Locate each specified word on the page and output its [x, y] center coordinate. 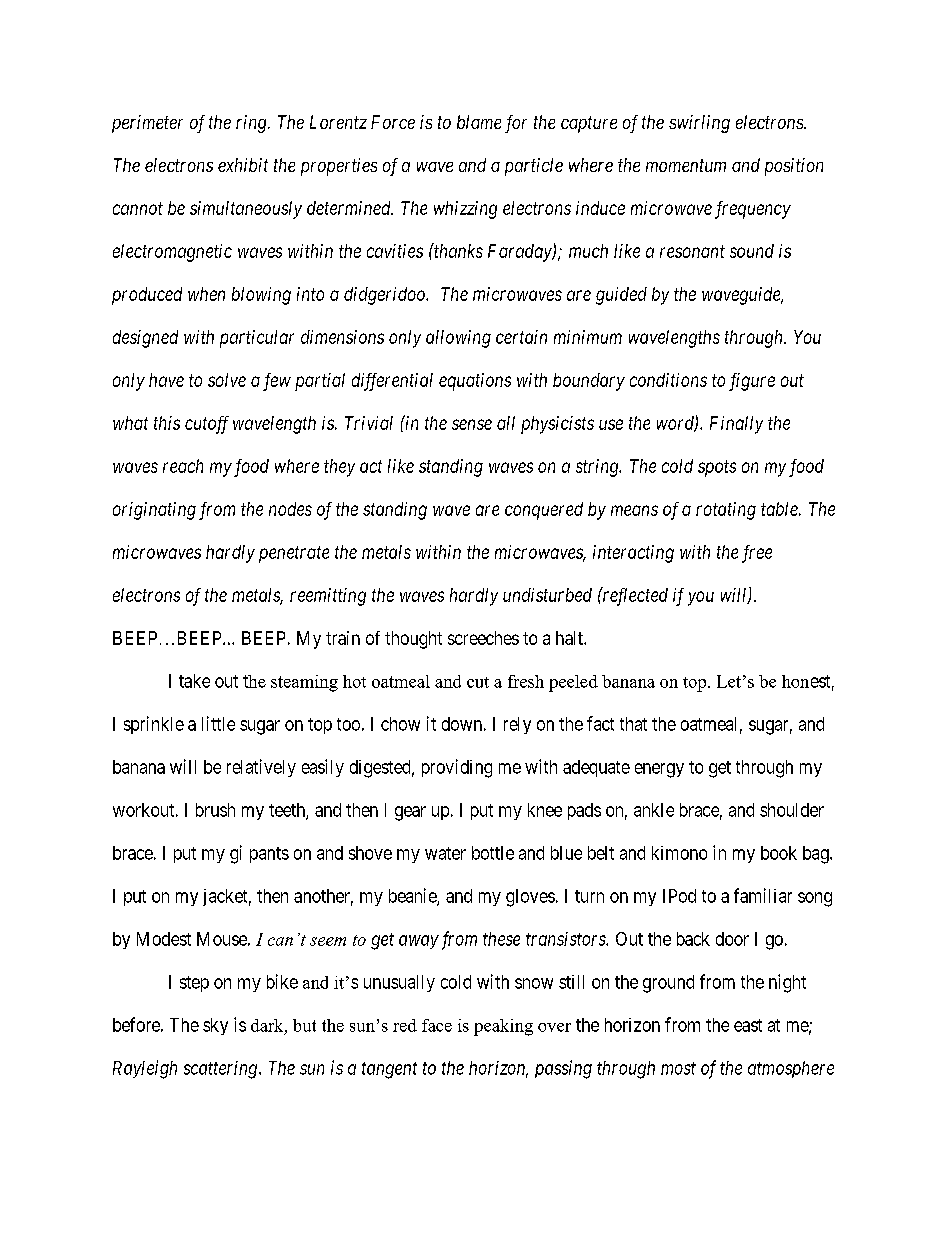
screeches [483, 638]
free [757, 554]
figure [752, 382]
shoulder [792, 810]
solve [227, 380]
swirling [699, 124]
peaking [503, 1027]
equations [475, 382]
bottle [493, 853]
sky [215, 1026]
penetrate [294, 554]
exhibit [243, 165]
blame [479, 122]
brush [215, 810]
